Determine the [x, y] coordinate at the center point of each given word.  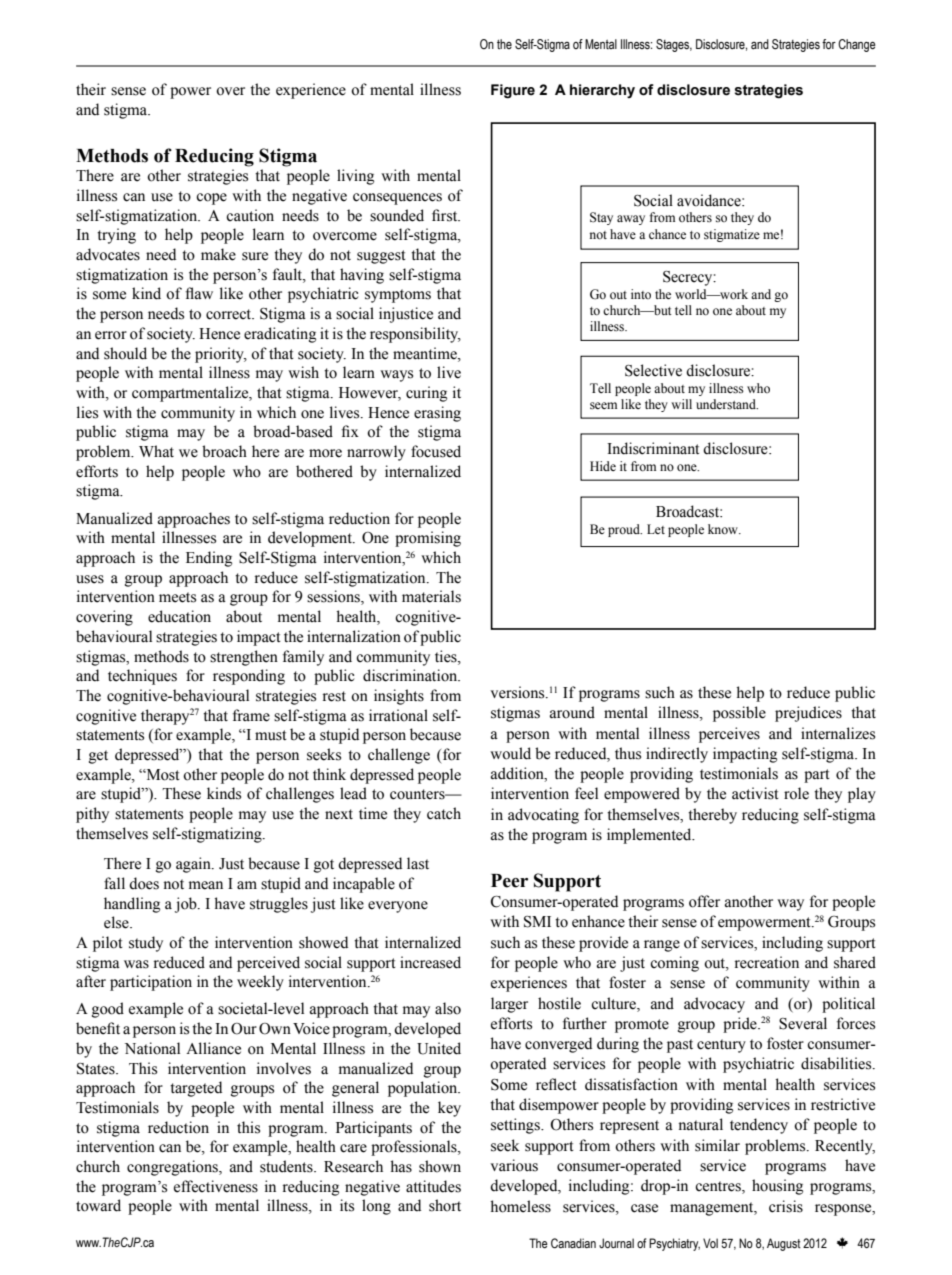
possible [739, 714]
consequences [397, 199]
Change [857, 45]
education [179, 616]
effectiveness [216, 1186]
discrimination [411, 675]
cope [211, 199]
